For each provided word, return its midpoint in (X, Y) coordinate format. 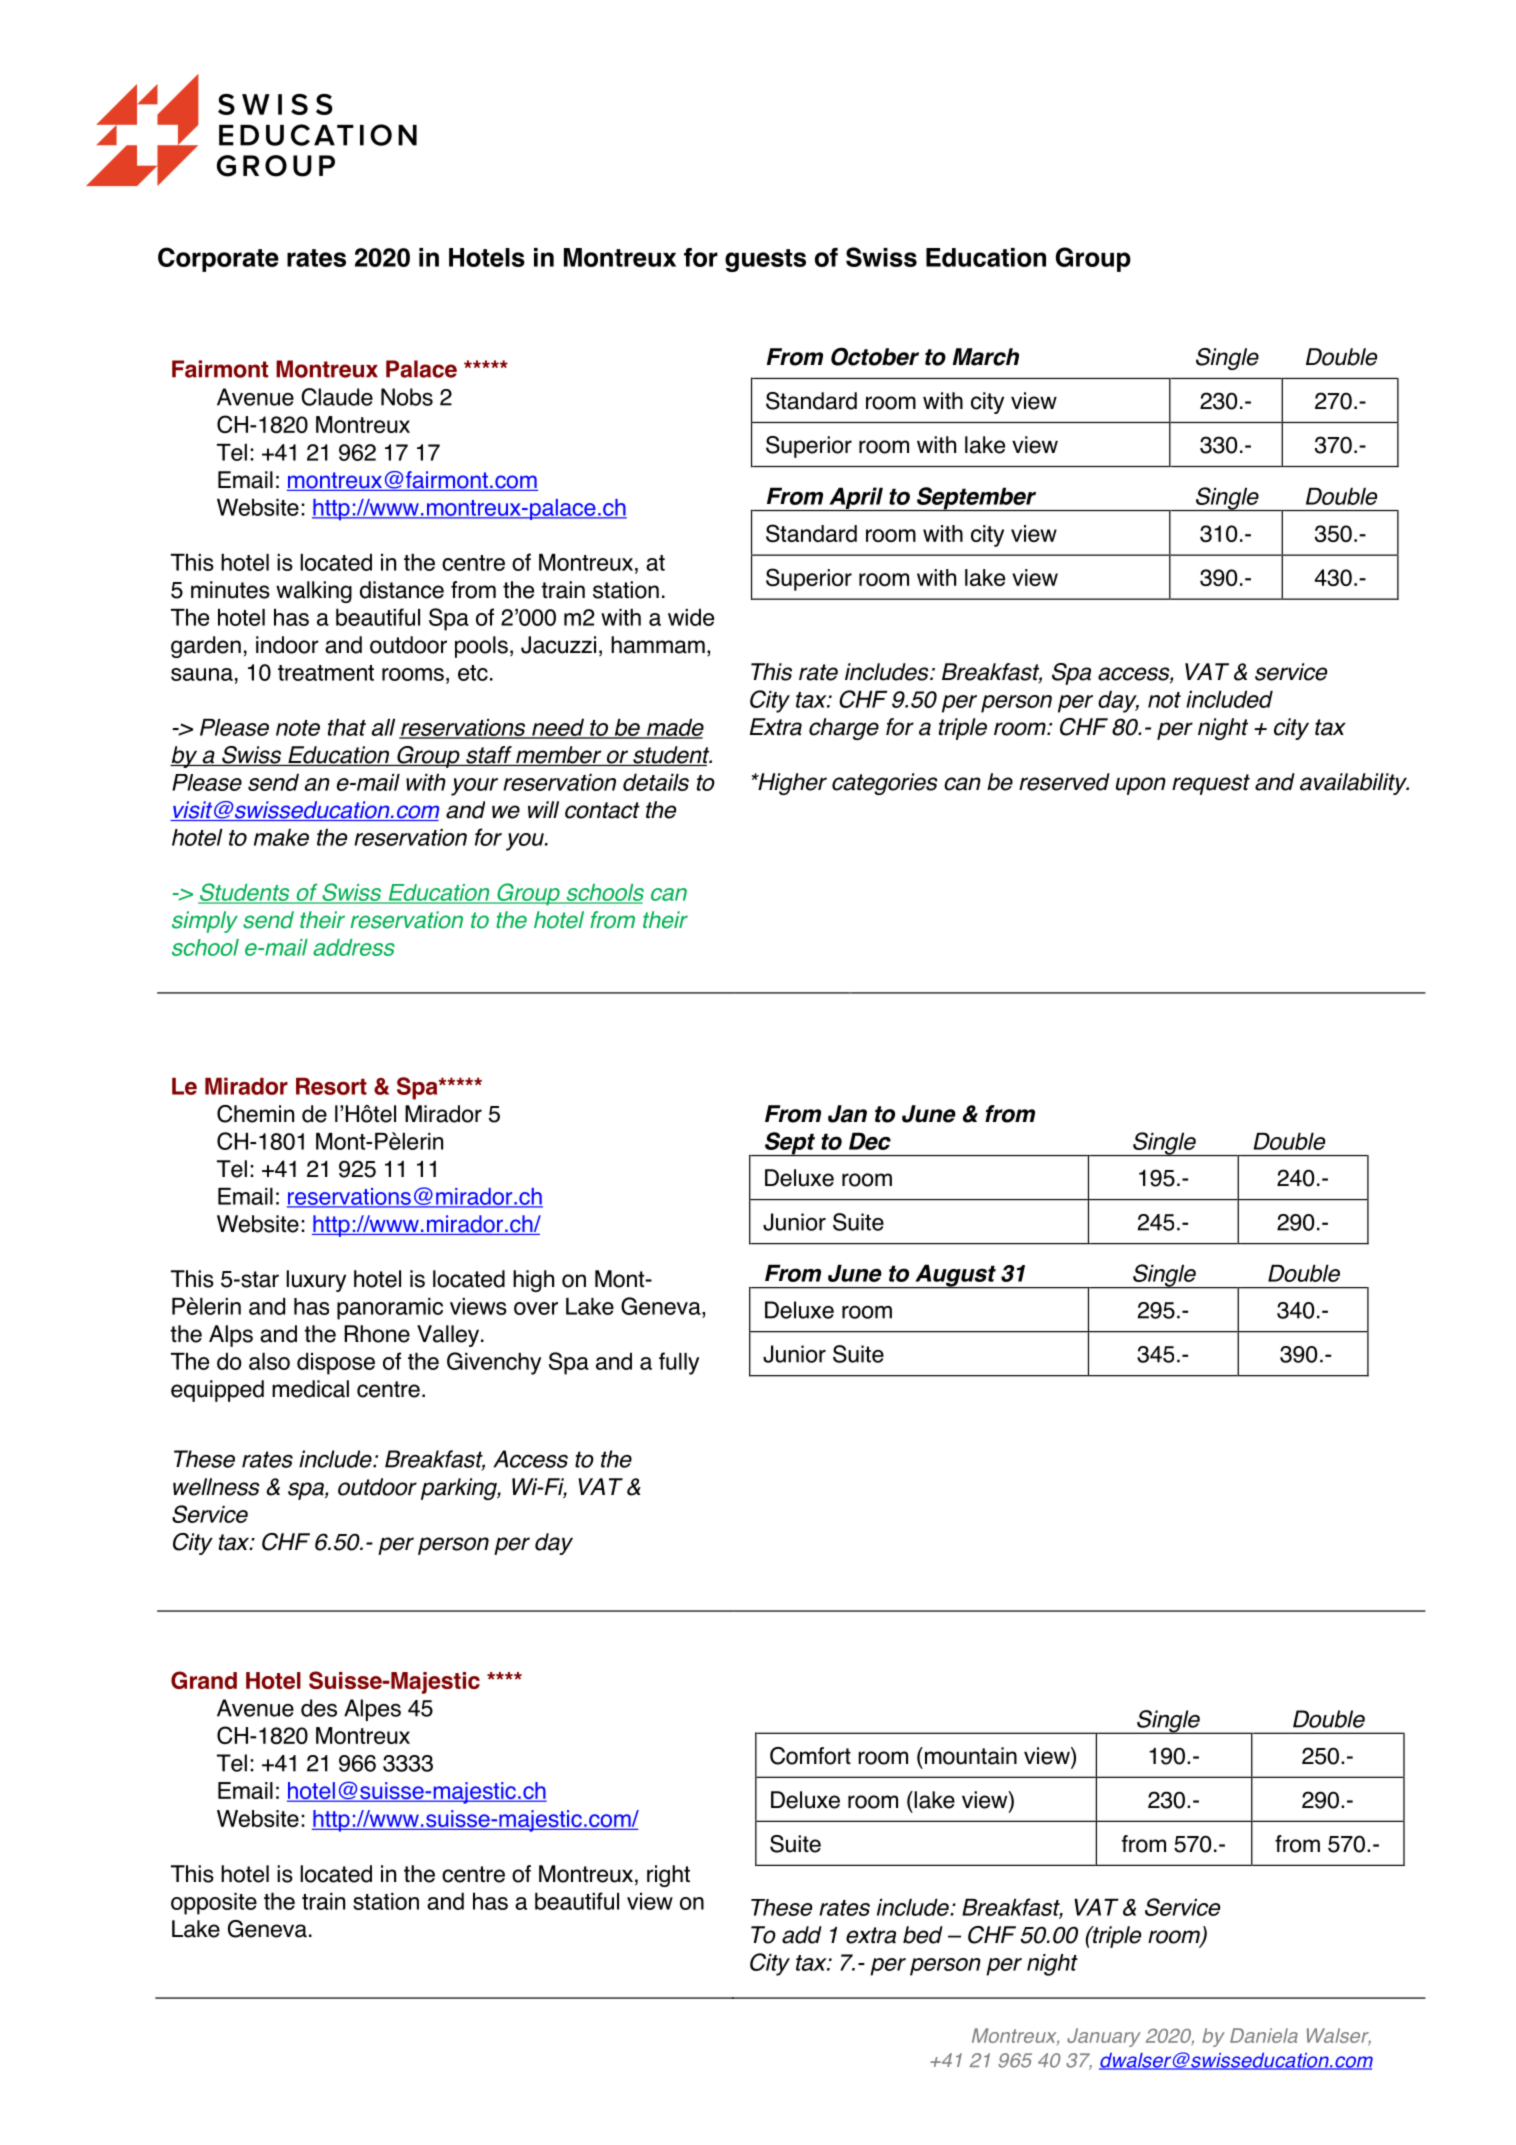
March (986, 357)
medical (310, 1389)
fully (679, 1363)
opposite (214, 1904)
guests (765, 260)
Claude (337, 397)
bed (923, 1935)
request (1211, 784)
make (281, 837)
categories (885, 784)
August (955, 1276)
